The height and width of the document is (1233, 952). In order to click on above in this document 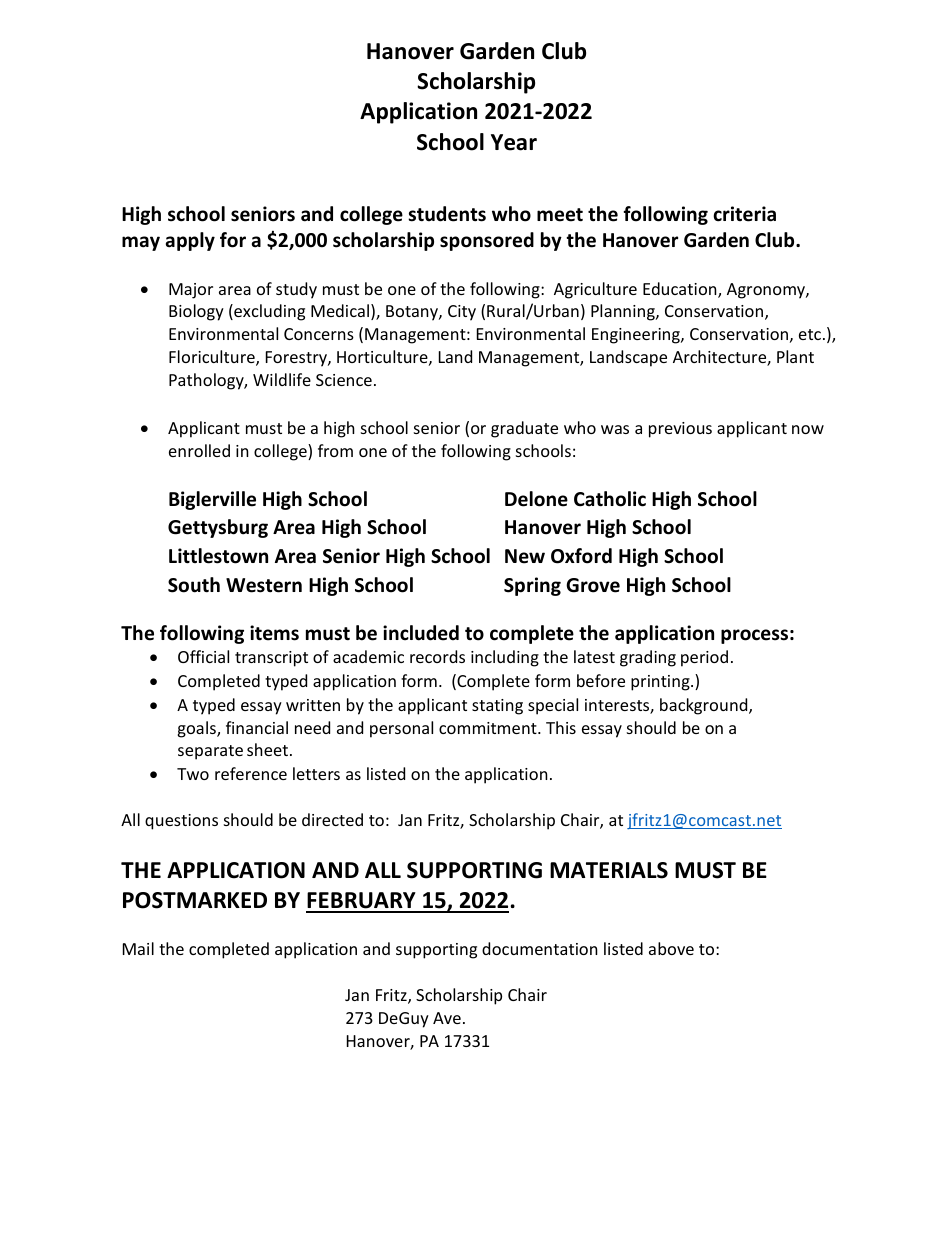, I will do `click(671, 948)`.
